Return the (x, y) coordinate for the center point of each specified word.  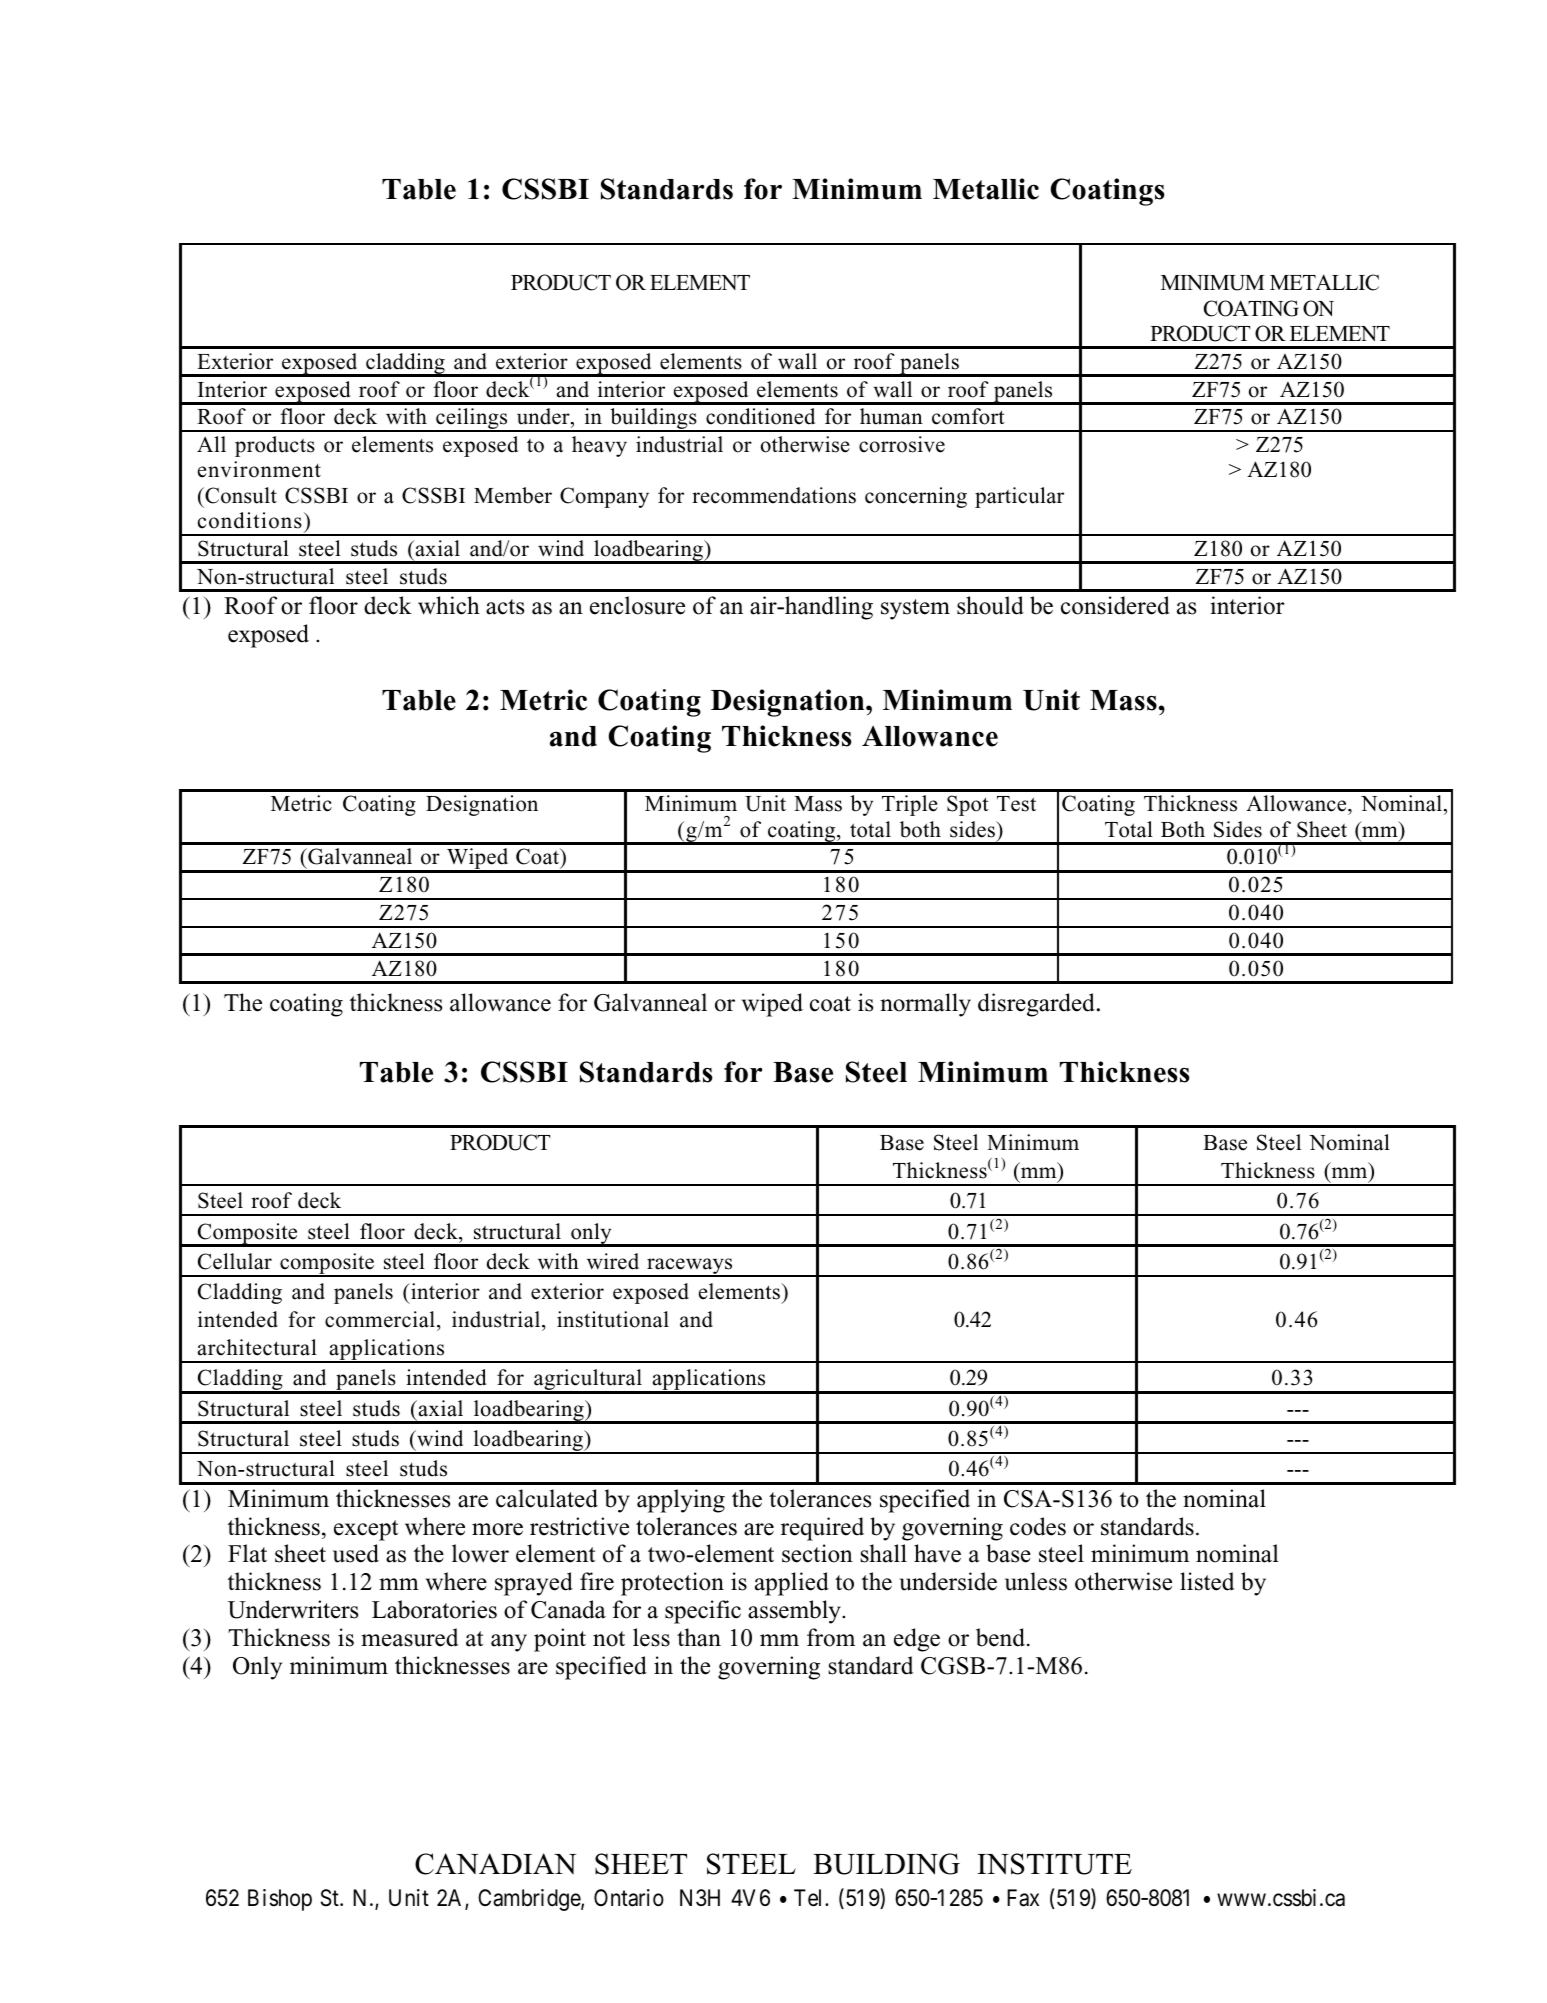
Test (1016, 804)
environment (259, 469)
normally (925, 1005)
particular (1019, 497)
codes (1038, 1526)
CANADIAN (495, 1864)
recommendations (774, 495)
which (449, 605)
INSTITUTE (1054, 1864)
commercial (380, 1319)
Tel (810, 1898)
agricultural (588, 1381)
